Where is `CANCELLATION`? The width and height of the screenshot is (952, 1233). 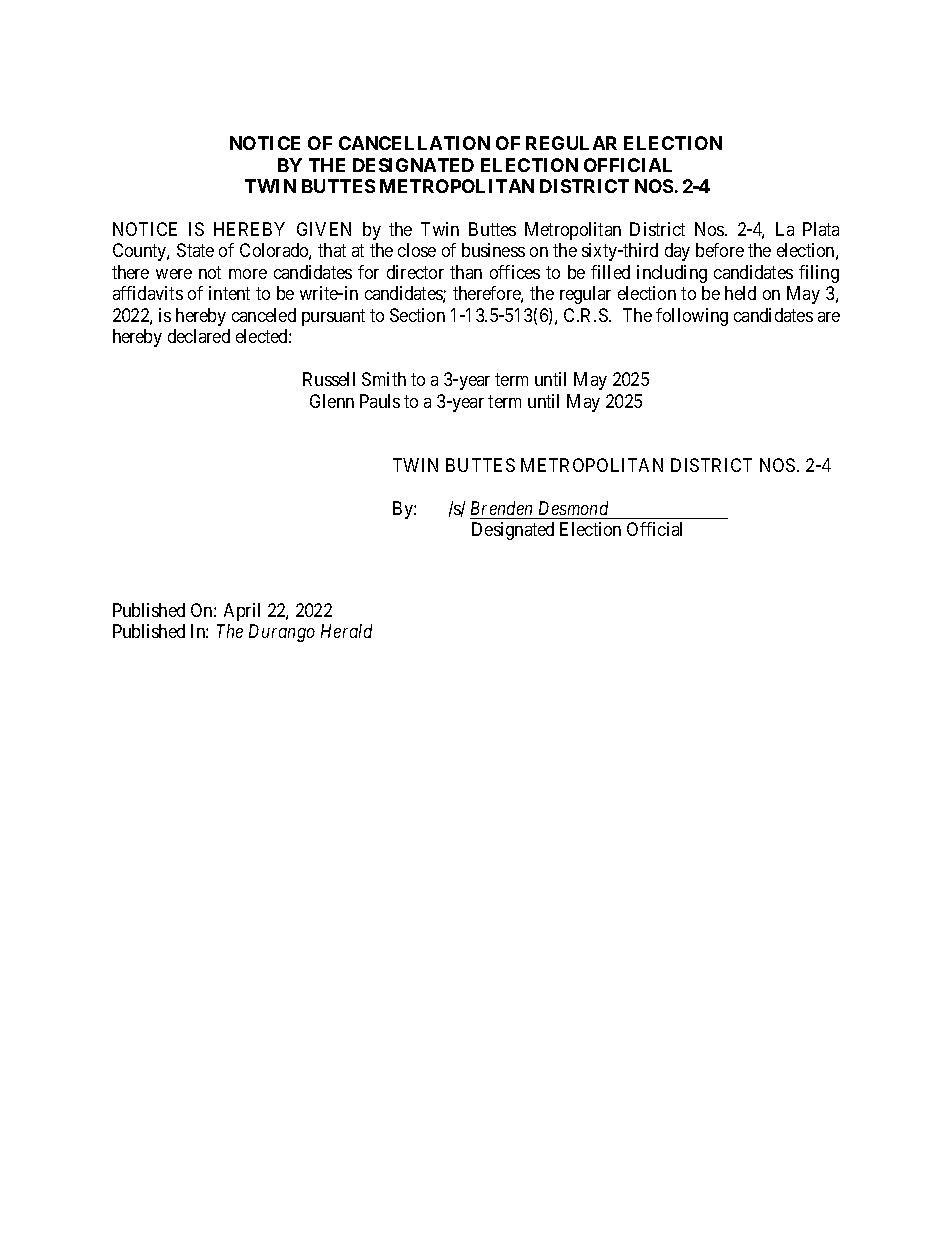
CANCELLATION is located at coordinates (414, 143).
